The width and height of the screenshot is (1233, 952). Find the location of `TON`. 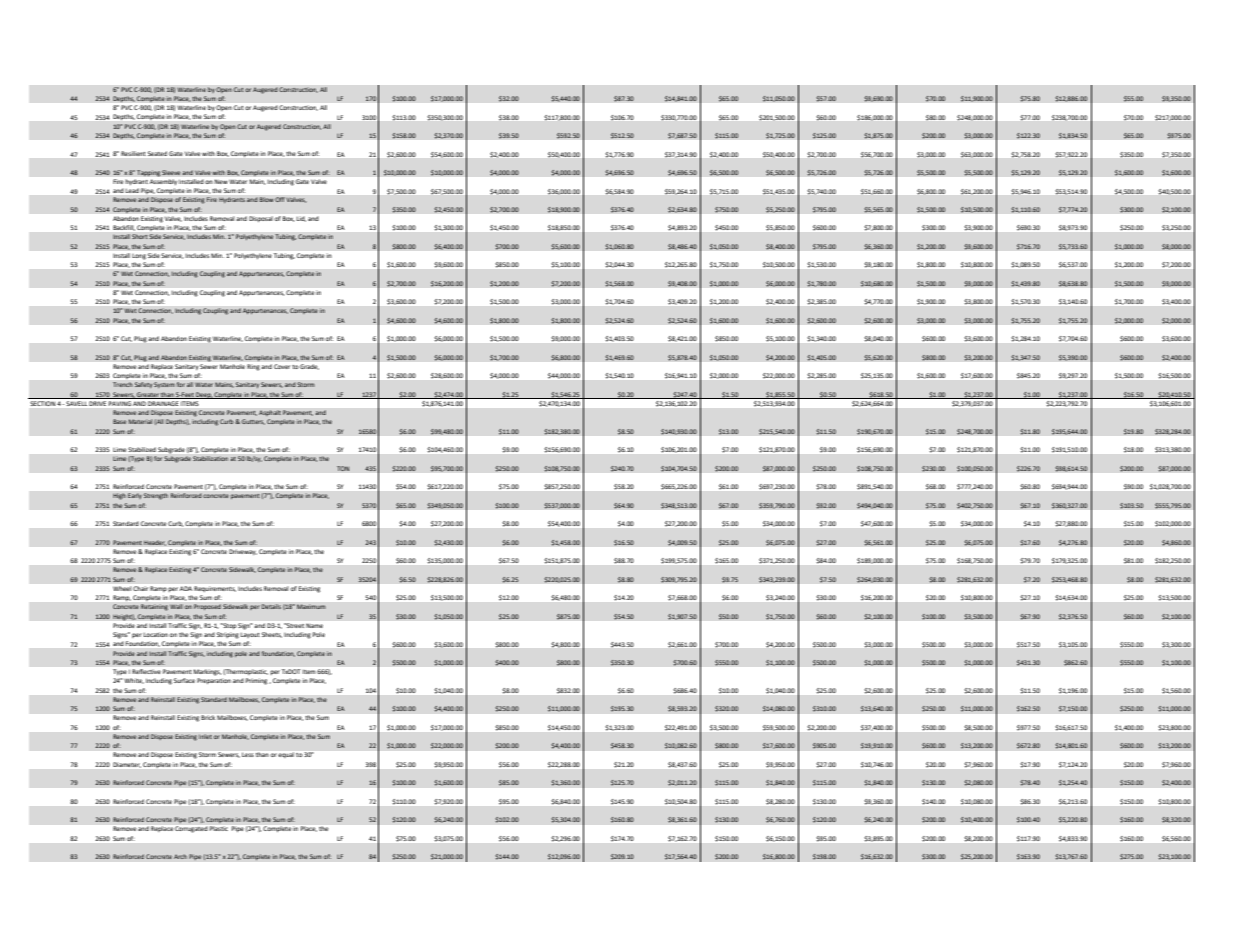

TON is located at coordinates (343, 468).
